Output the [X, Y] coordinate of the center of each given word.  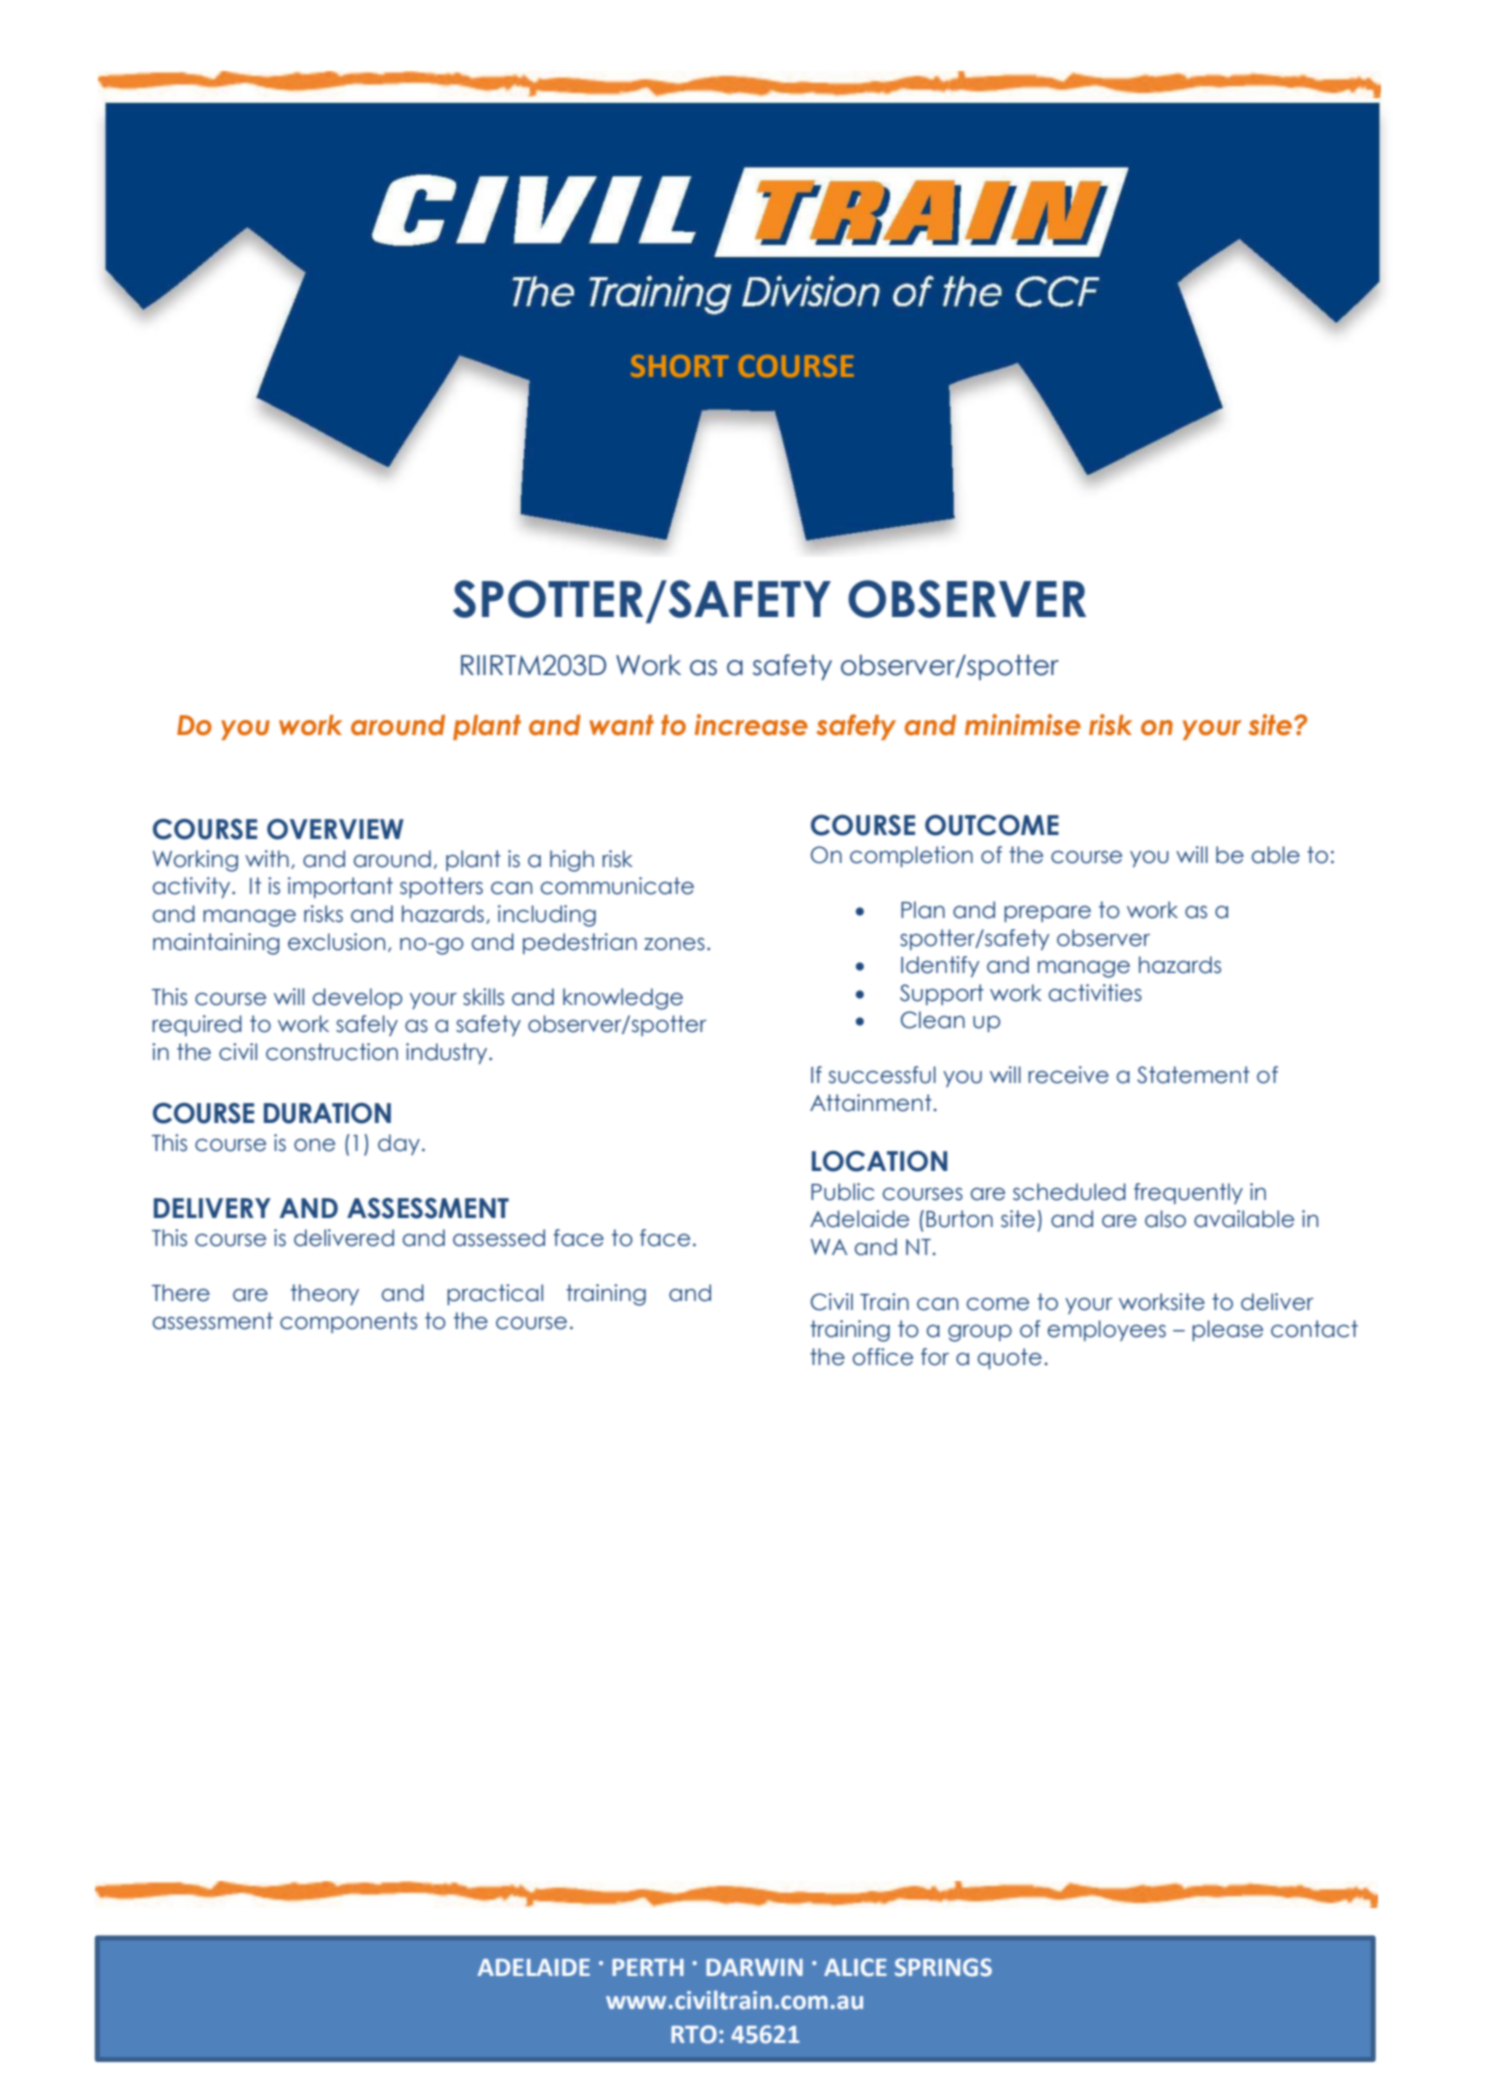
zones [674, 944]
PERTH [648, 1967]
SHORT [680, 366]
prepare [1047, 913]
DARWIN [754, 1967]
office [883, 1357]
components [348, 1322]
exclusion [336, 942]
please [1227, 1330]
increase [751, 725]
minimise [1023, 725]
